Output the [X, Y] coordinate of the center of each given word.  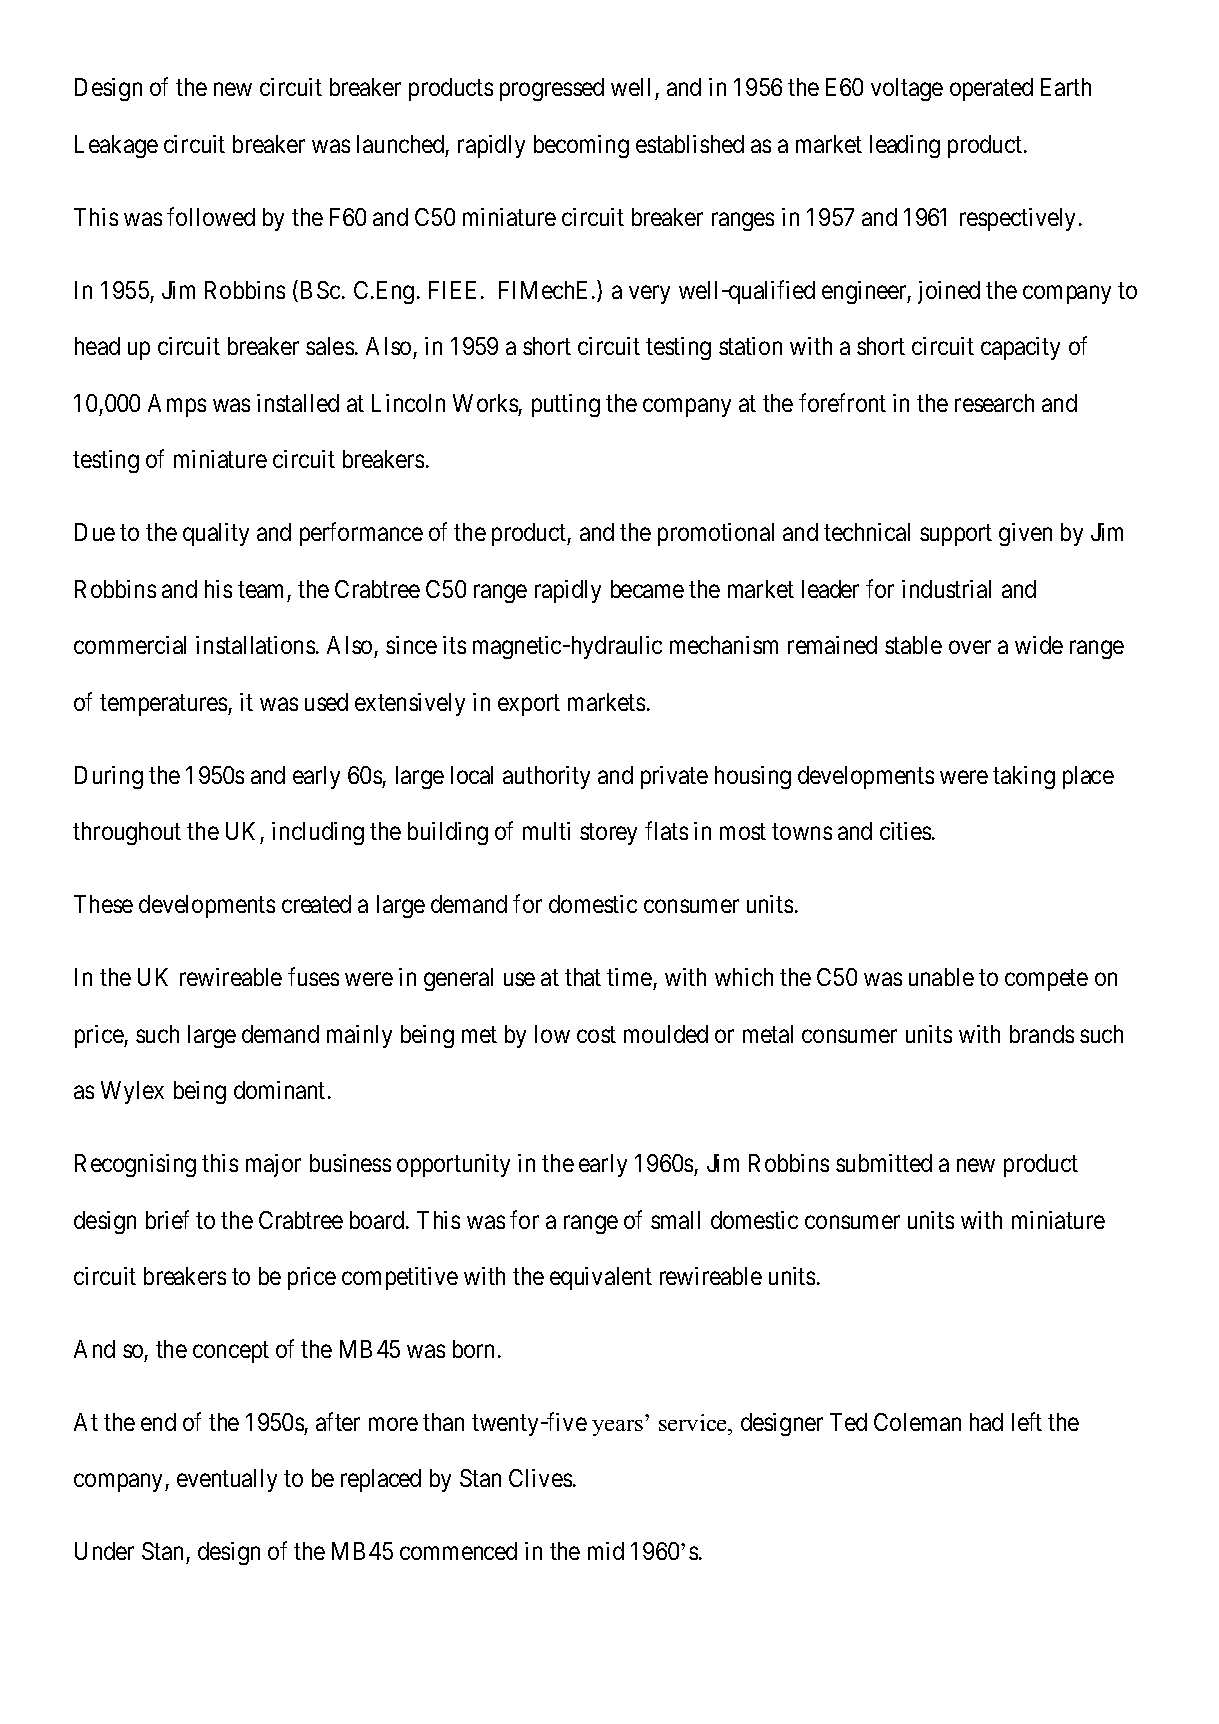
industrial [946, 589]
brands [1042, 1034]
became [647, 589]
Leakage [116, 146]
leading [905, 146]
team [260, 589]
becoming [581, 146]
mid [606, 1551]
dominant [279, 1090]
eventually [227, 1480]
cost [596, 1034]
